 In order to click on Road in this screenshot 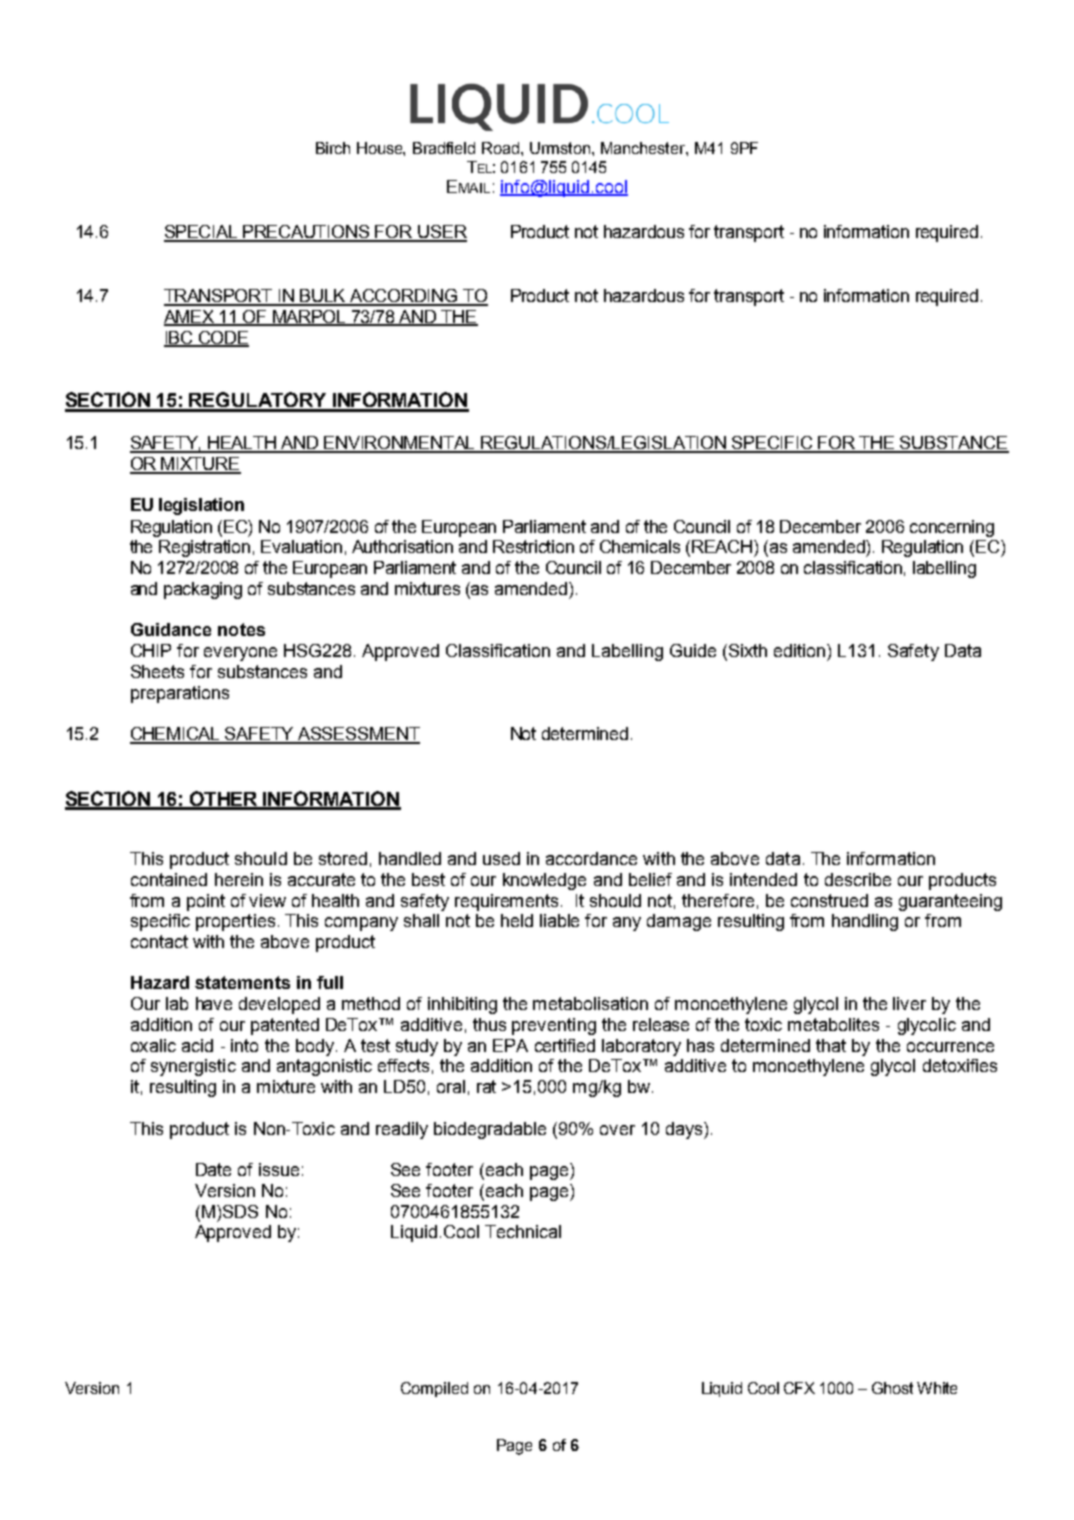, I will do `click(502, 148)`.
